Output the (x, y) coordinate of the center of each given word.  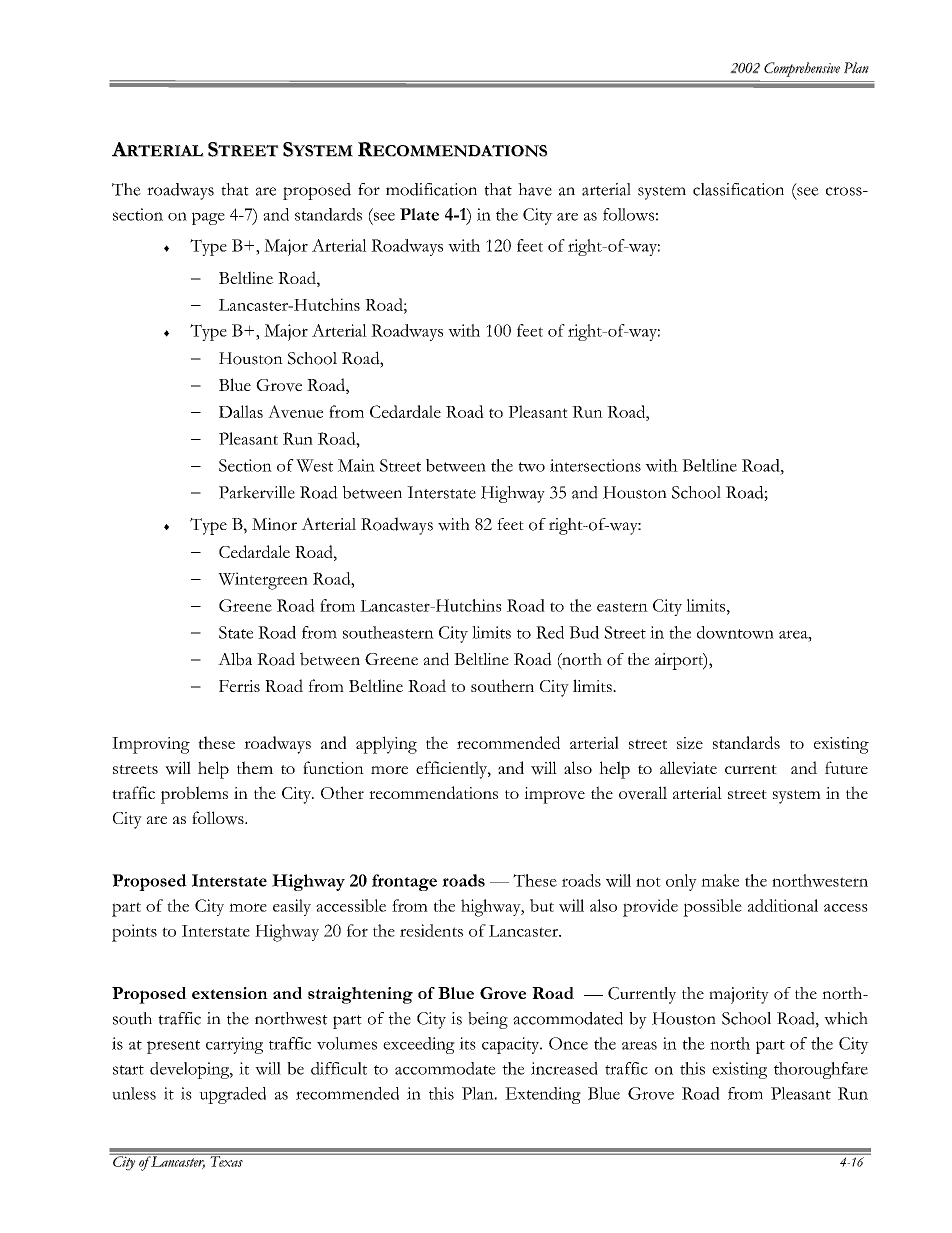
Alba (235, 659)
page (208, 218)
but (542, 905)
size (690, 743)
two (531, 467)
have (535, 189)
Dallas (241, 411)
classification (738, 189)
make (720, 880)
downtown (735, 632)
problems (194, 795)
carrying (234, 1045)
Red (550, 632)
